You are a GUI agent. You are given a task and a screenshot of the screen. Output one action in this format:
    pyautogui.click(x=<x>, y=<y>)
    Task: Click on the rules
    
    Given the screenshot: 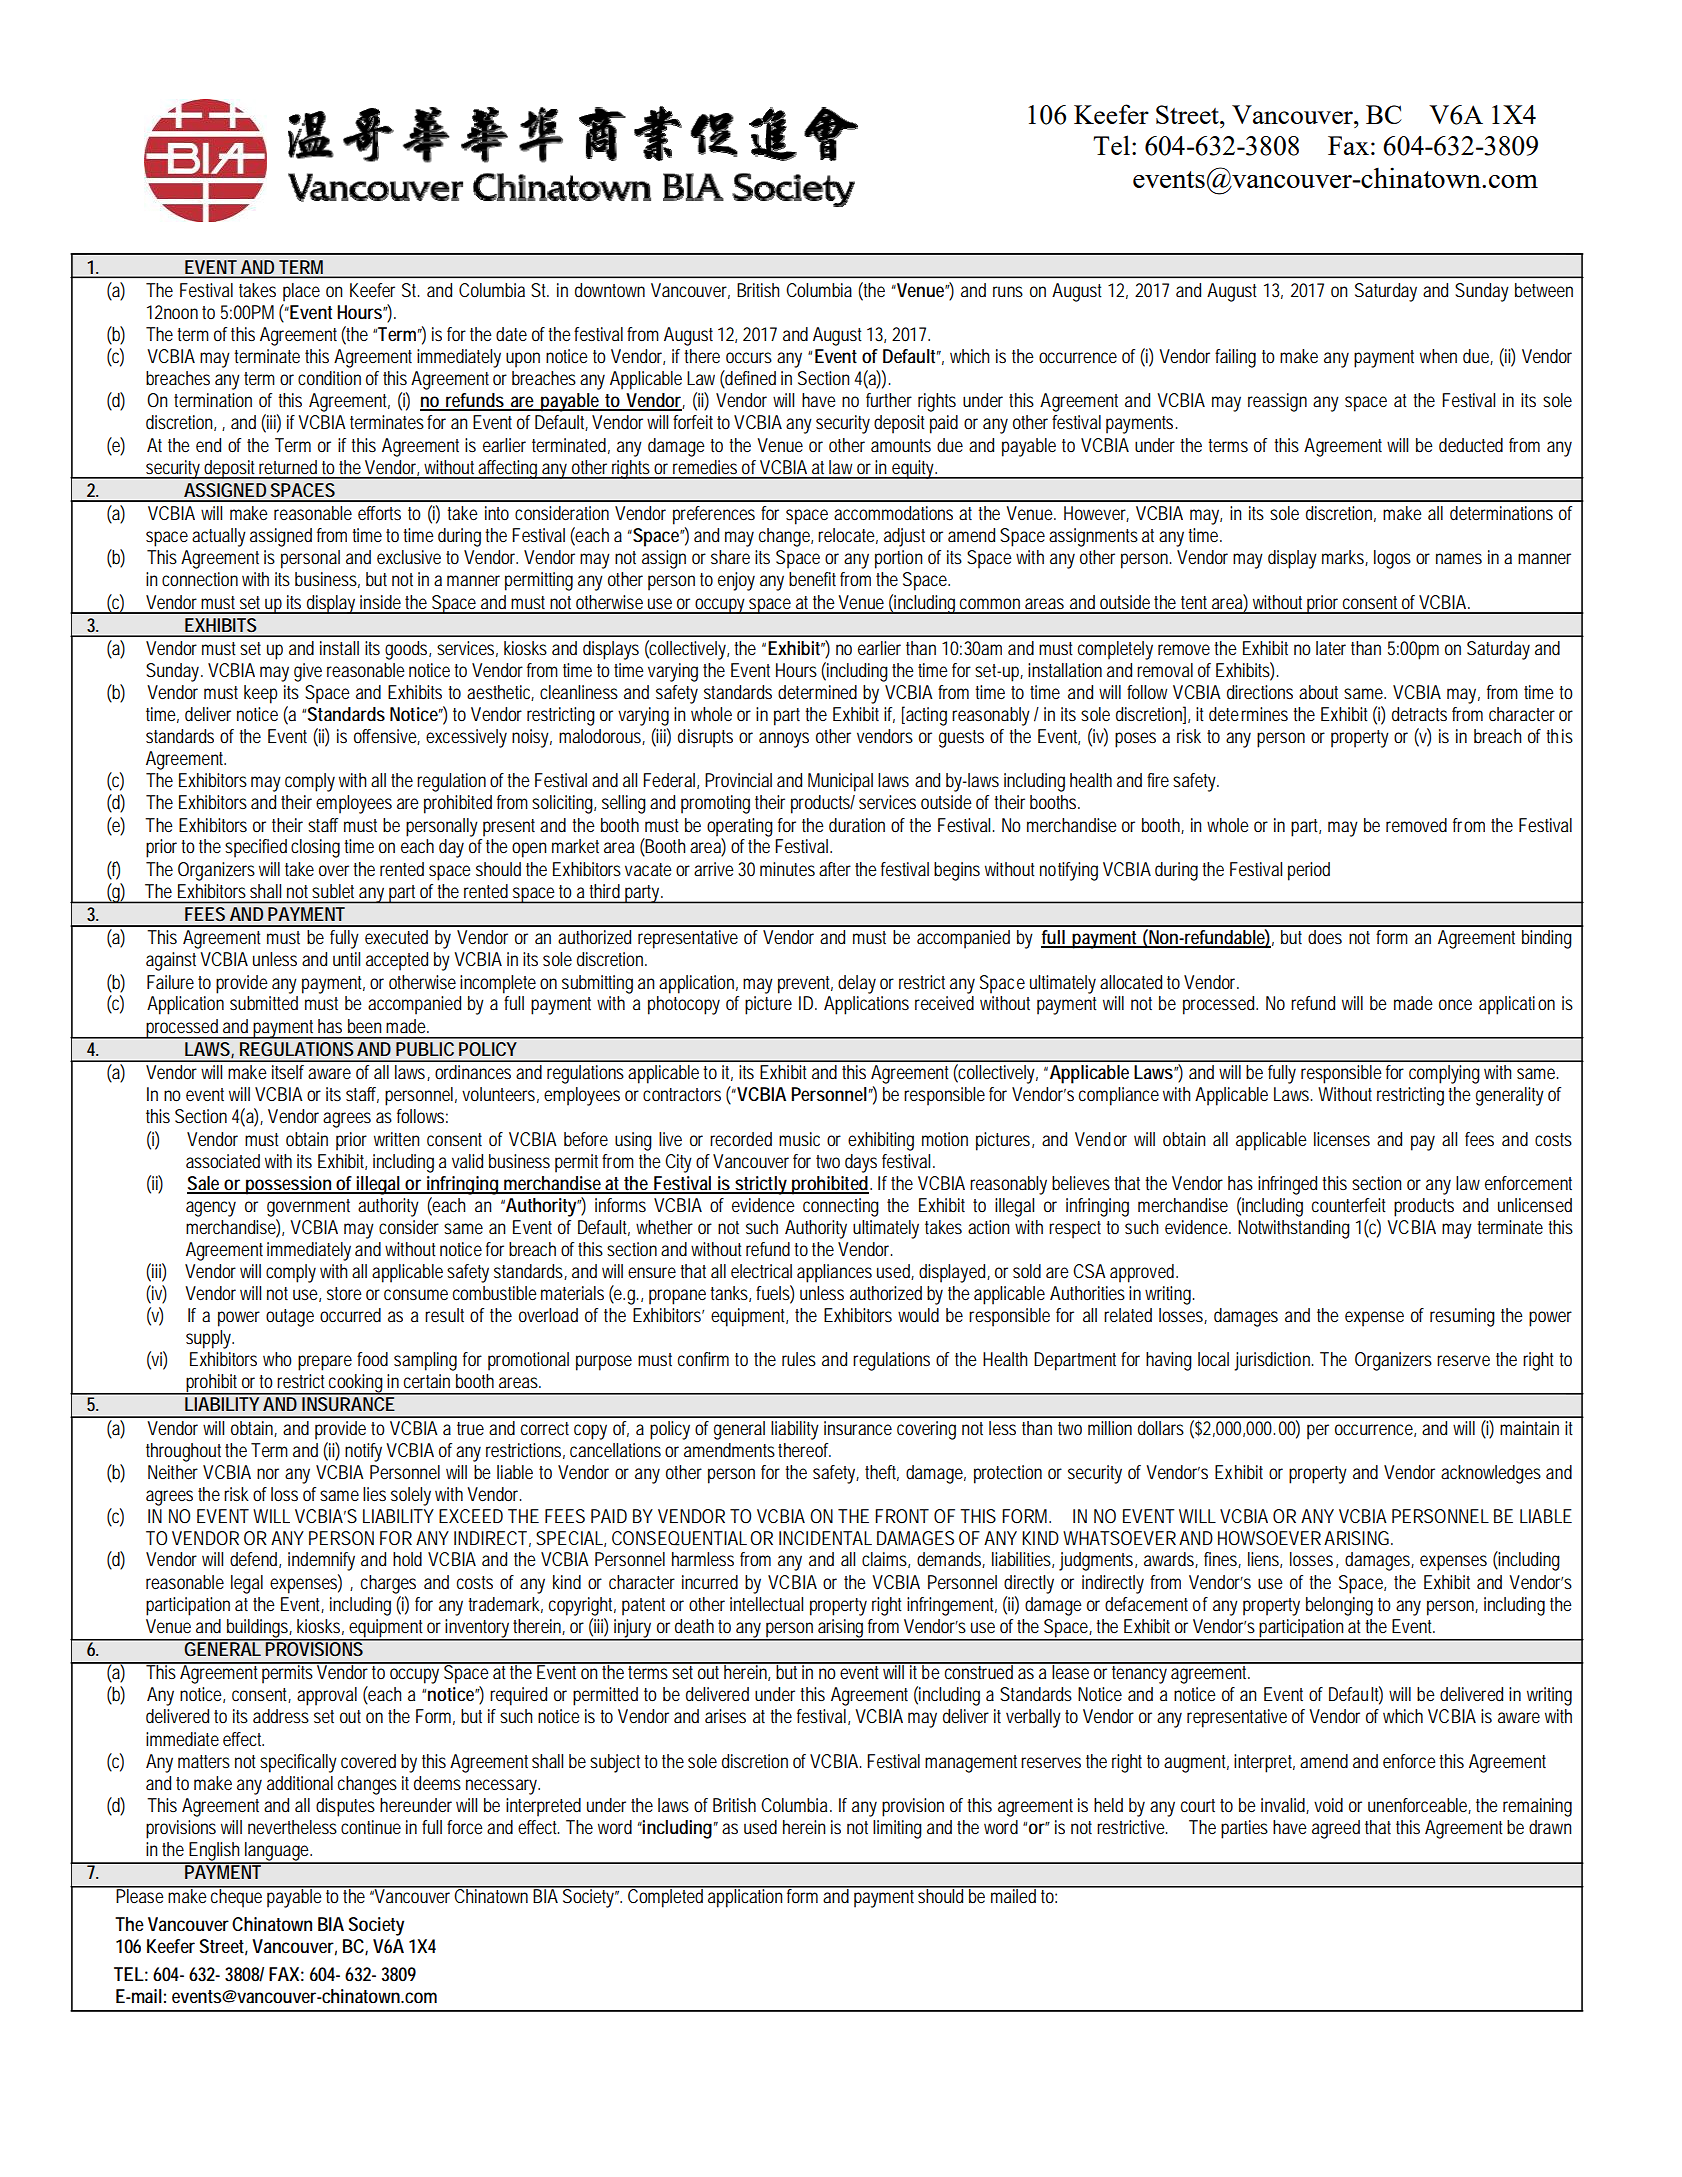 What is the action you would take?
    pyautogui.click(x=799, y=1359)
